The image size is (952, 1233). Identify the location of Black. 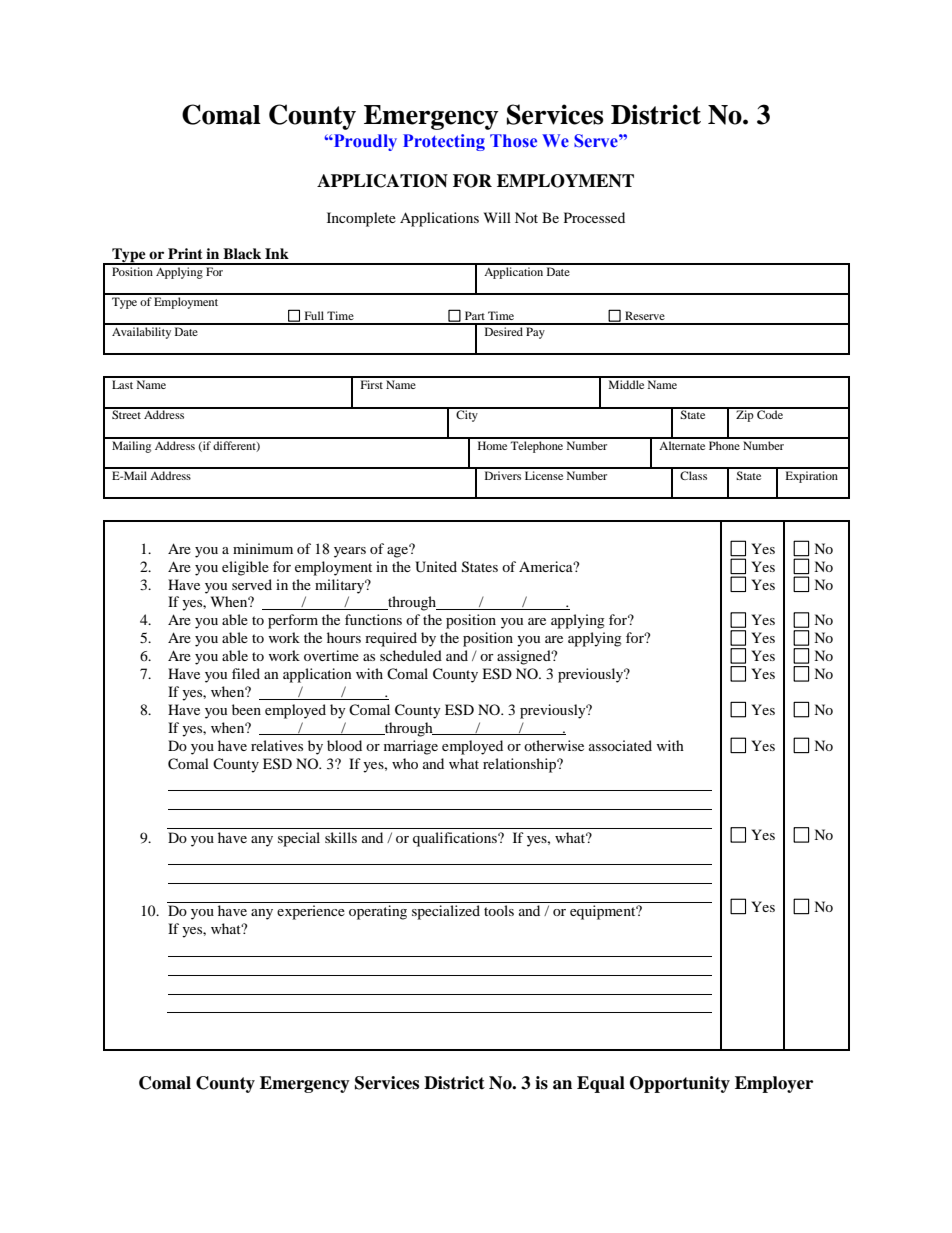
(242, 253).
